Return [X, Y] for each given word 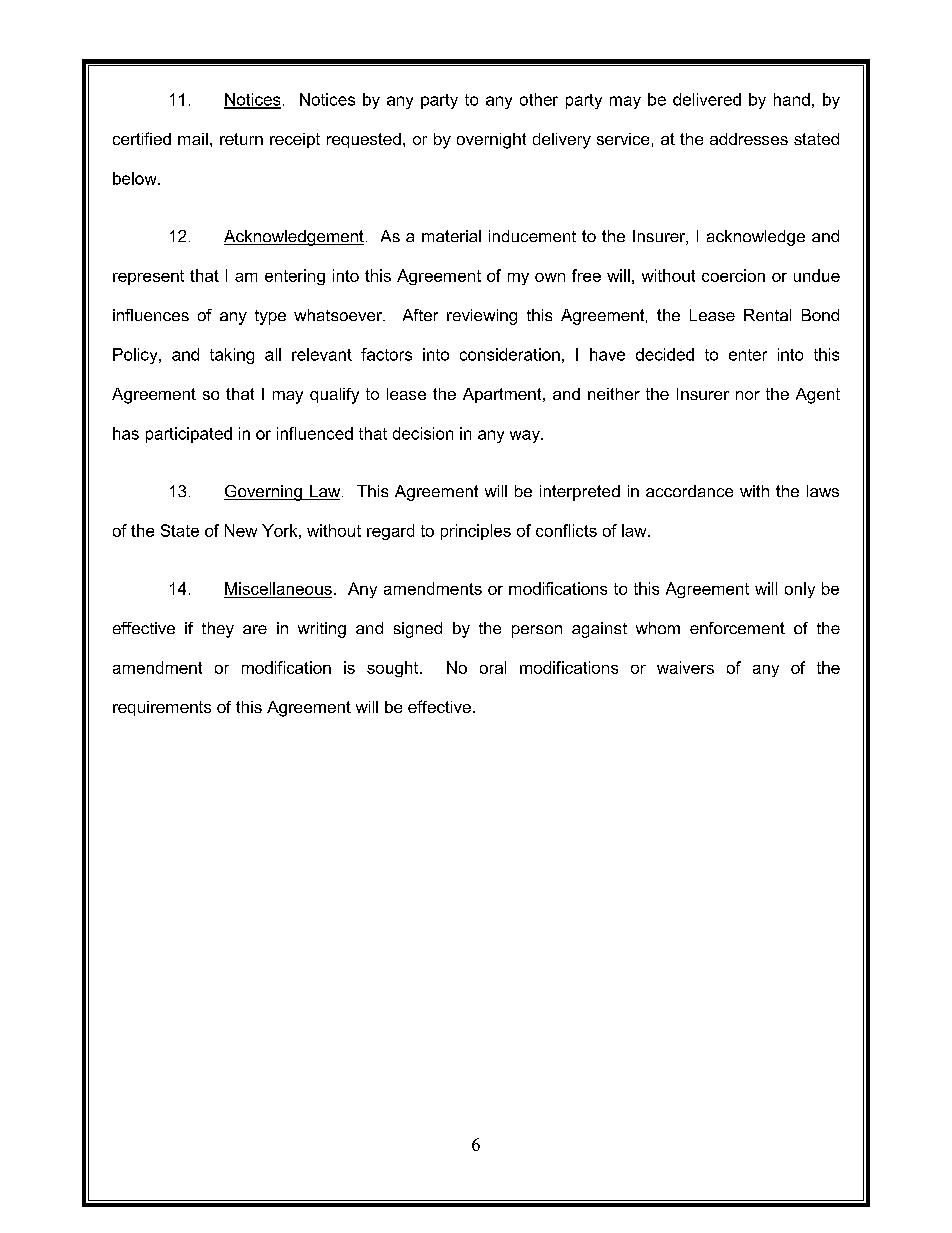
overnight [491, 141]
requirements [162, 708]
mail [193, 139]
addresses [749, 139]
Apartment [503, 395]
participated [189, 435]
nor [748, 395]
